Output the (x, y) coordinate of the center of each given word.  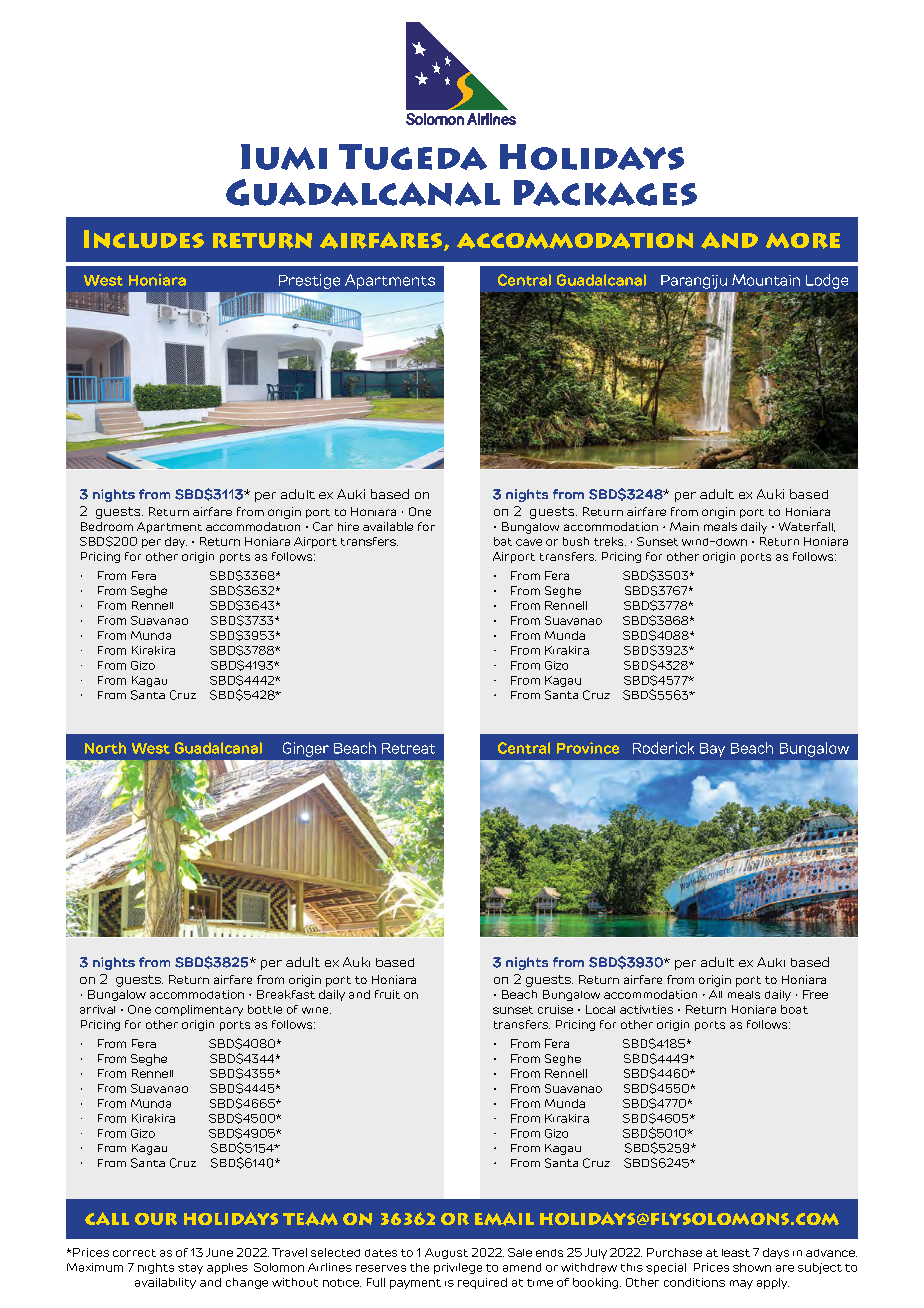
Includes (144, 239)
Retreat (408, 748)
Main (684, 526)
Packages (605, 193)
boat (794, 1009)
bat (503, 541)
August (446, 1253)
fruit (387, 994)
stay (190, 1269)
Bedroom (107, 526)
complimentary (199, 1010)
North (105, 748)
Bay (712, 750)
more (803, 241)
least (736, 1253)
